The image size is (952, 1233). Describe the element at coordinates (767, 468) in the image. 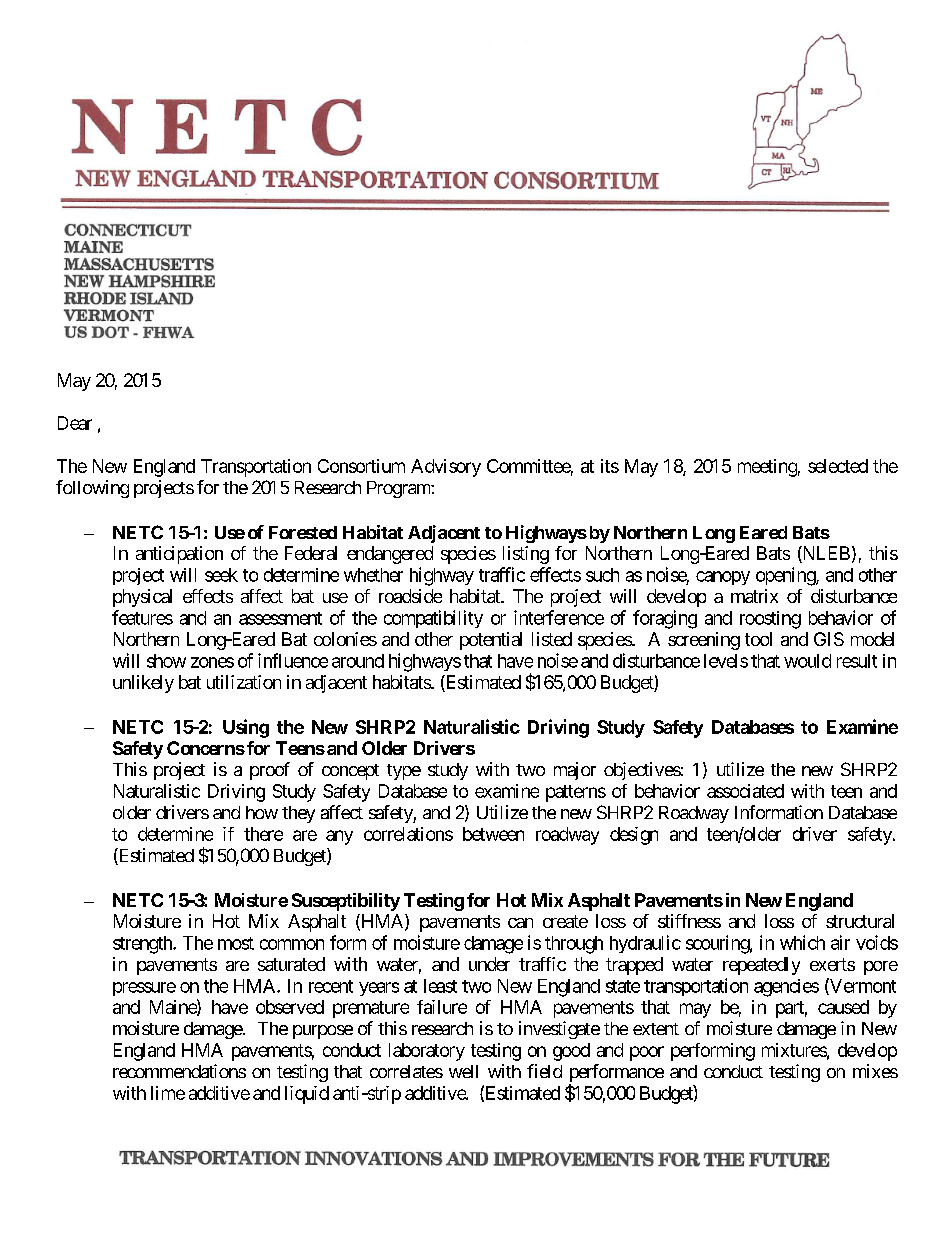

I see `meeting` at that location.
